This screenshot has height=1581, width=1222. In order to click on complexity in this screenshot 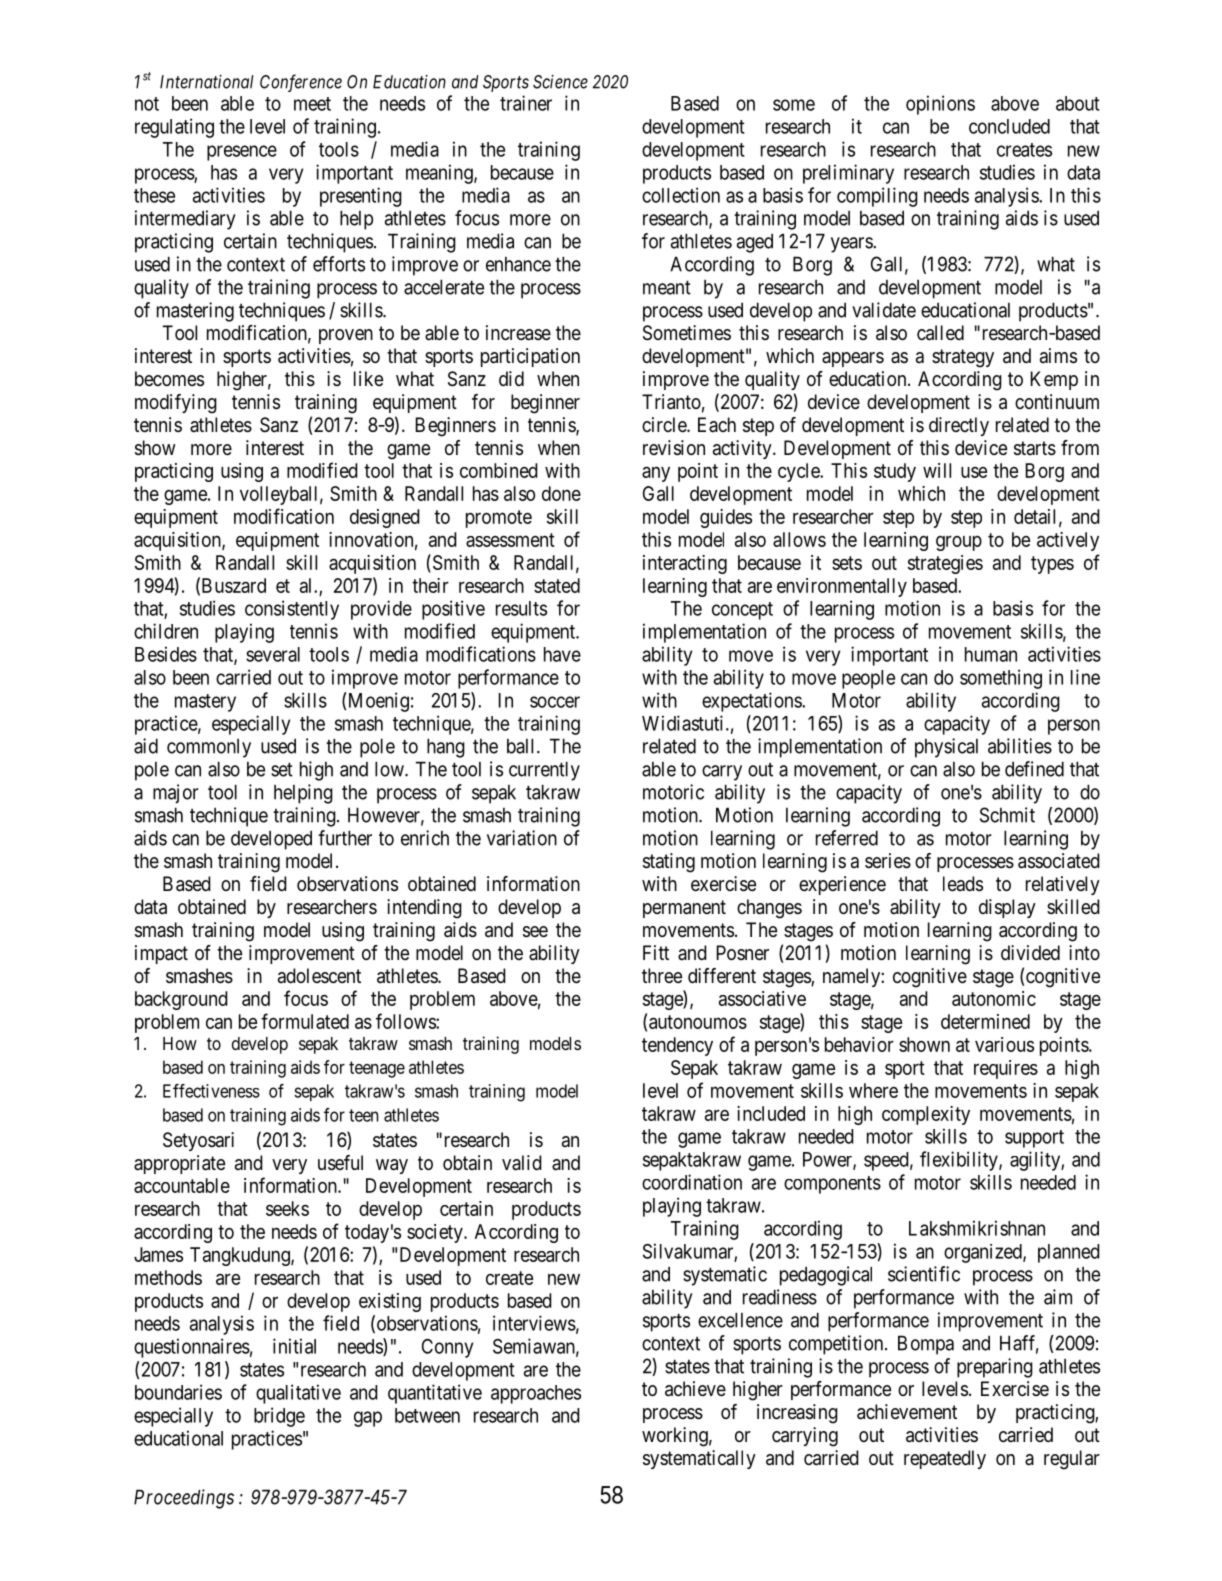, I will do `click(926, 1115)`.
